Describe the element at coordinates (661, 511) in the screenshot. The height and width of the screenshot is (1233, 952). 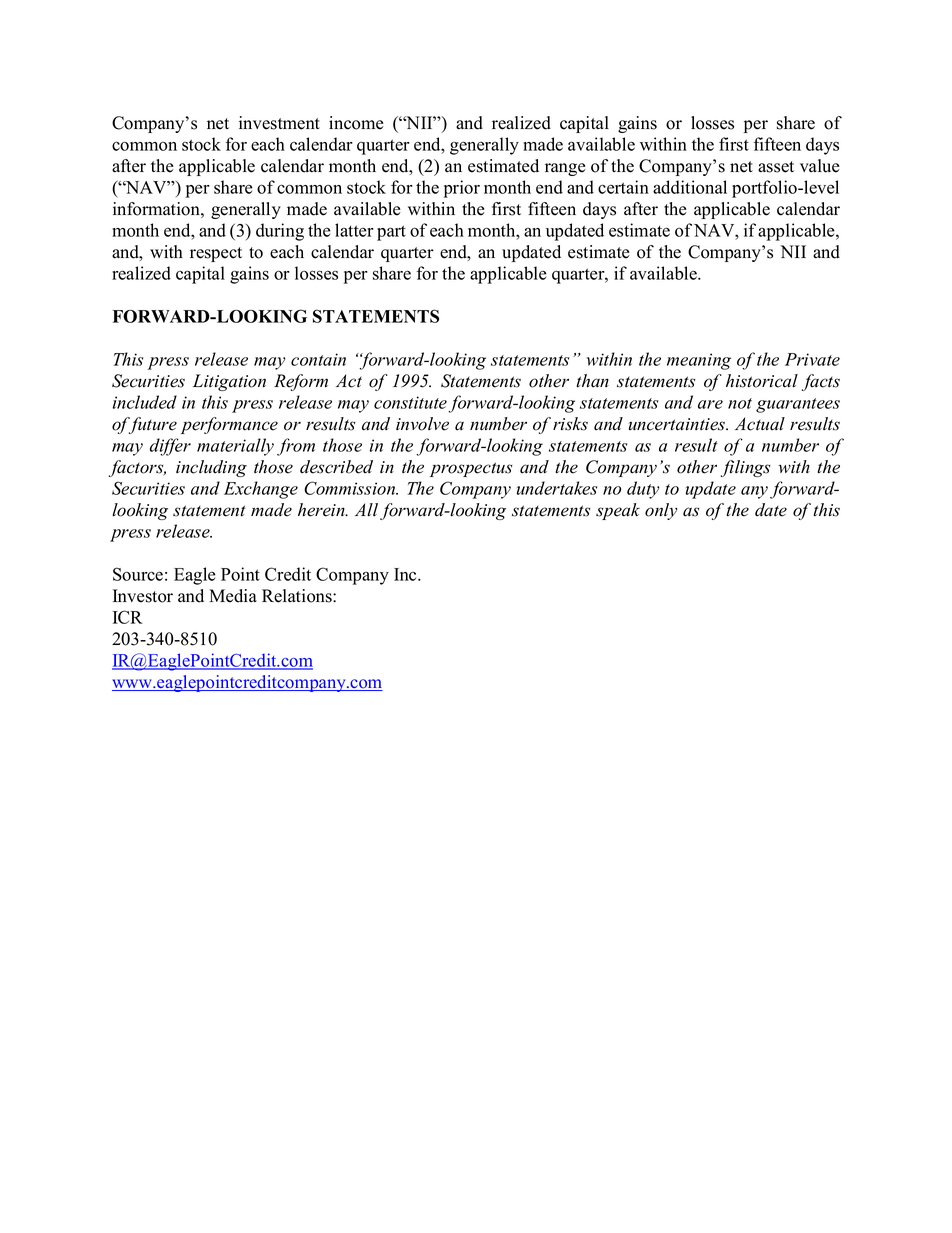
I see `only` at that location.
